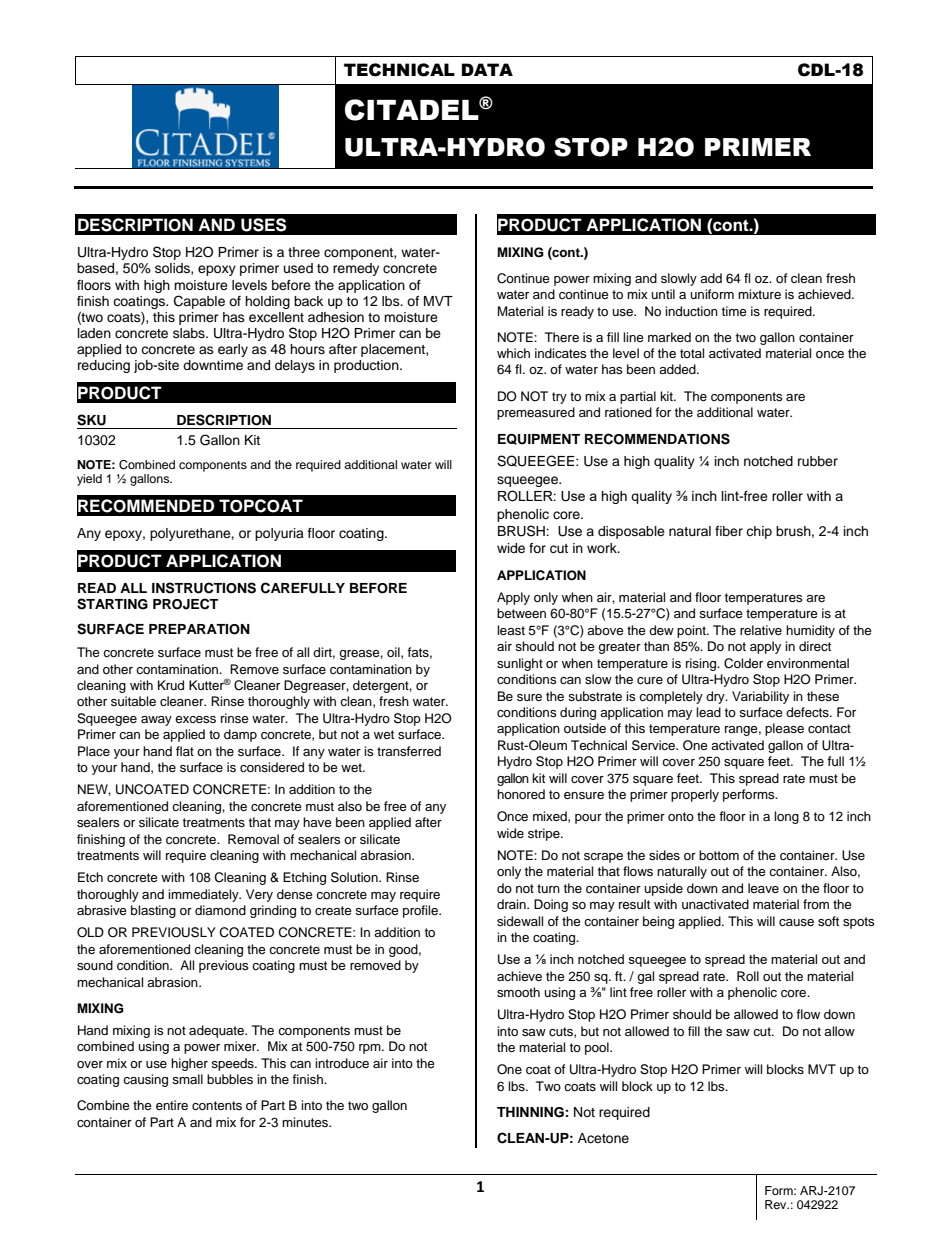  I want to click on USES, so click(263, 225).
